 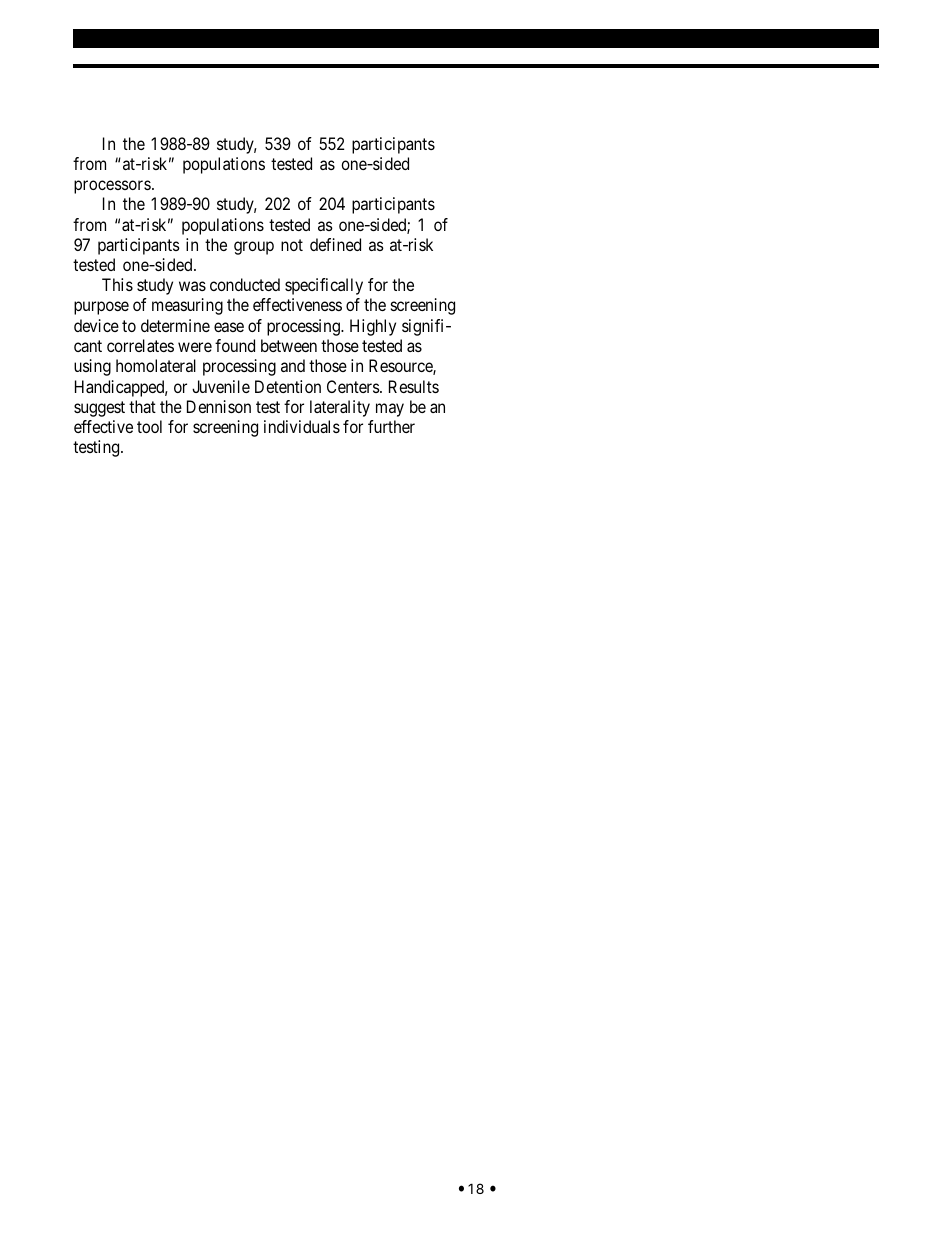 I want to click on conducted, so click(x=245, y=284).
